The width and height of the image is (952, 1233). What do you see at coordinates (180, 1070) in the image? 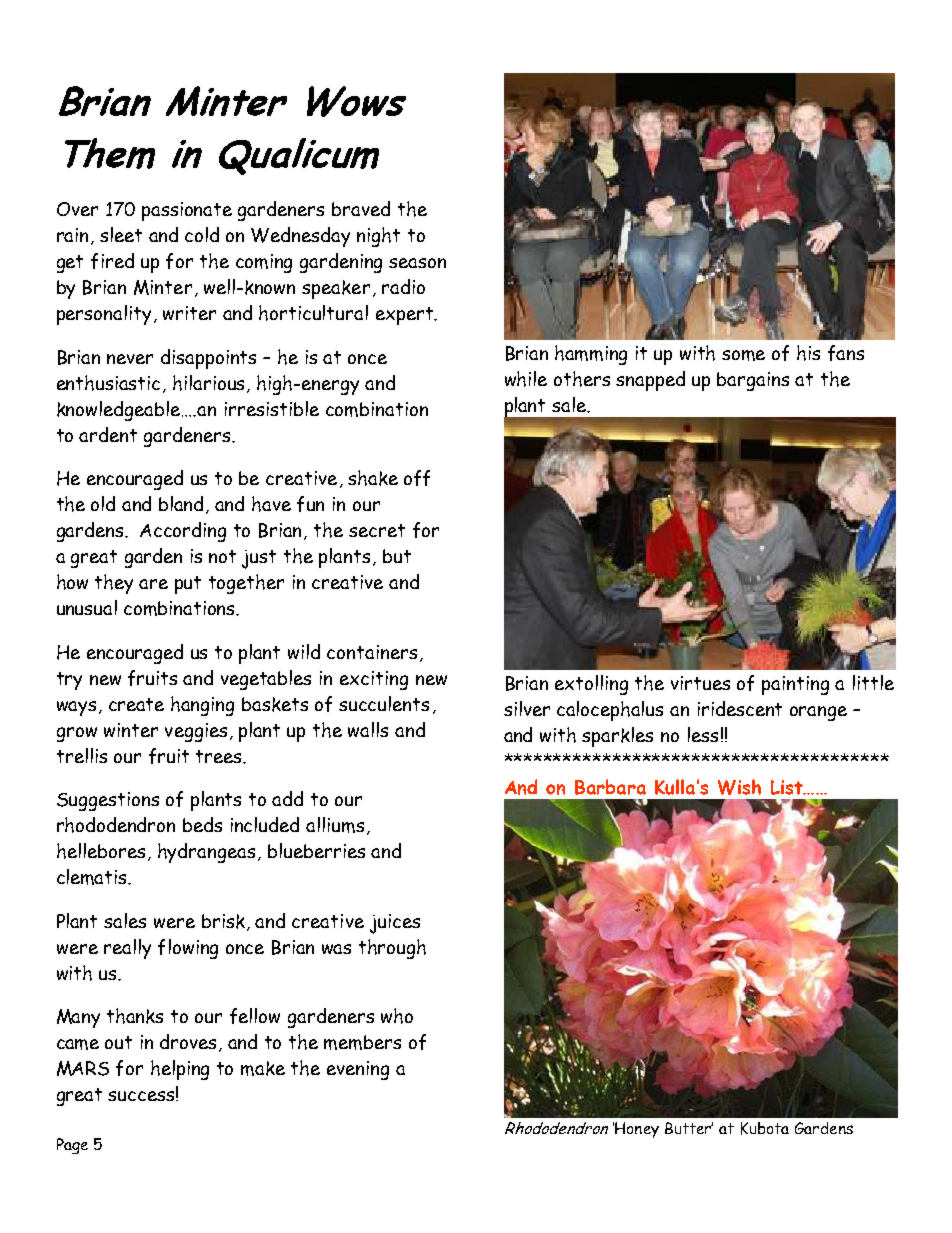
I see `helping` at bounding box center [180, 1070].
